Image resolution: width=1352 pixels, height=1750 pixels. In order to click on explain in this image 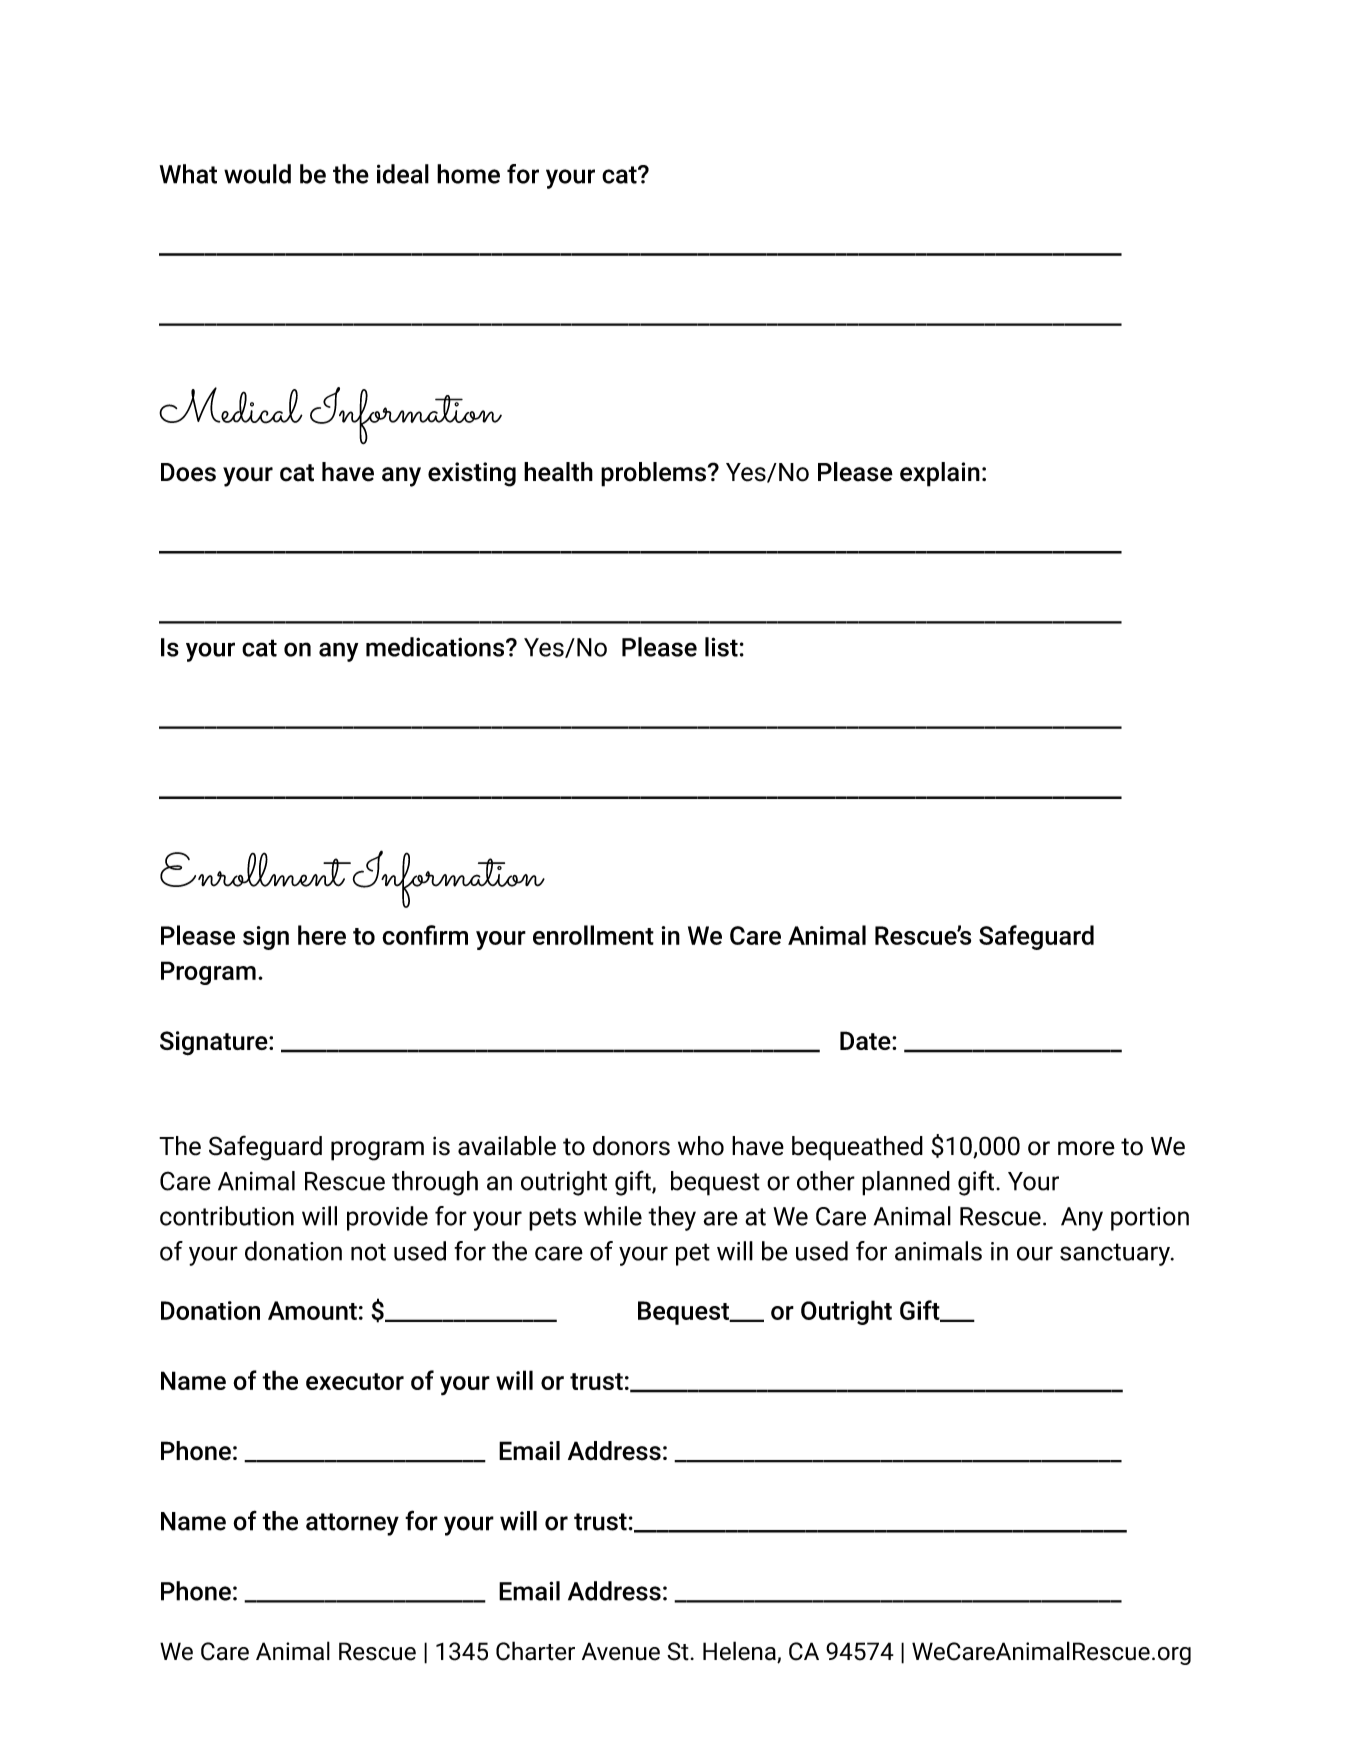, I will do `click(940, 474)`.
